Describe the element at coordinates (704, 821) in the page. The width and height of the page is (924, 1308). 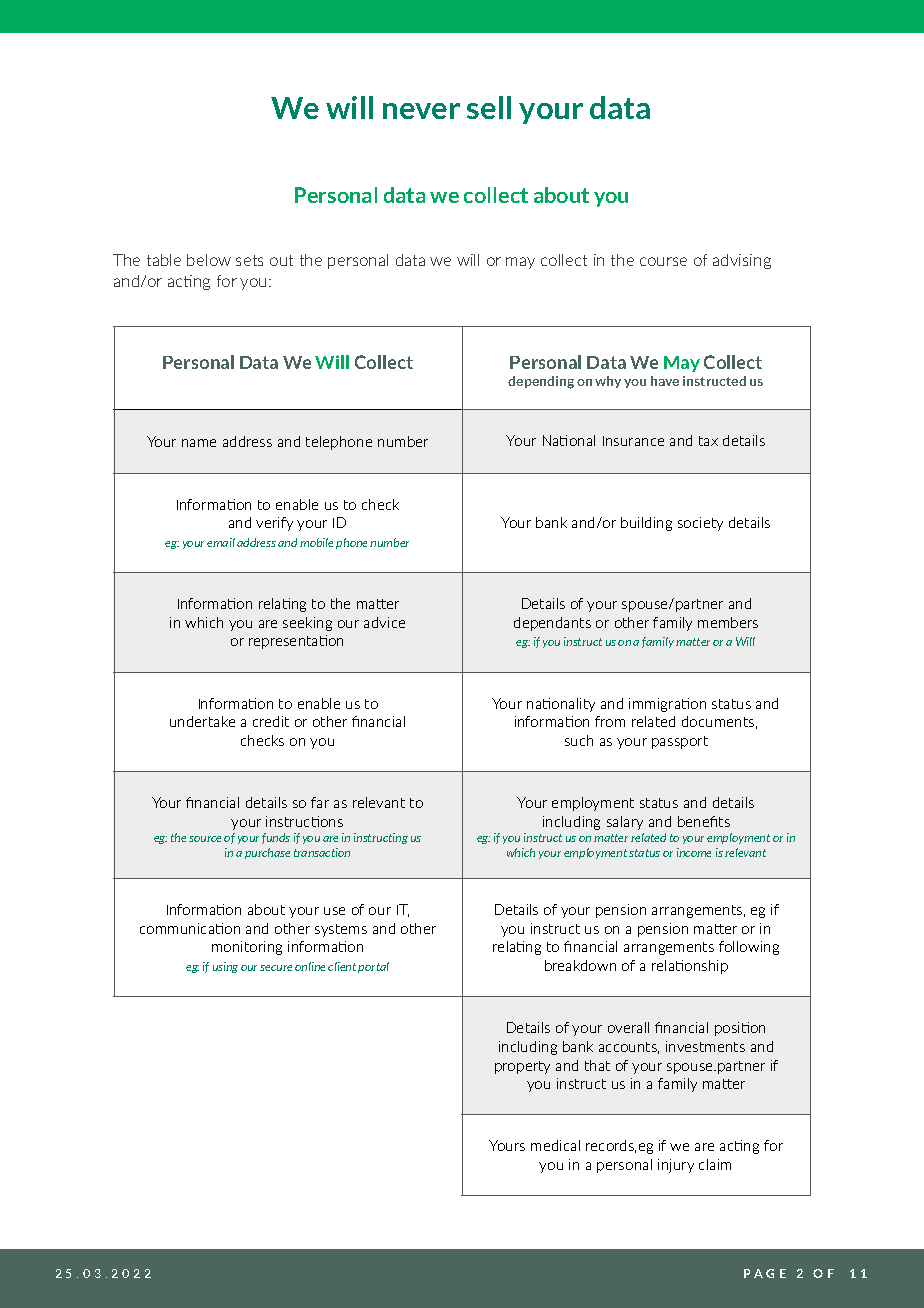
I see `benefits` at that location.
